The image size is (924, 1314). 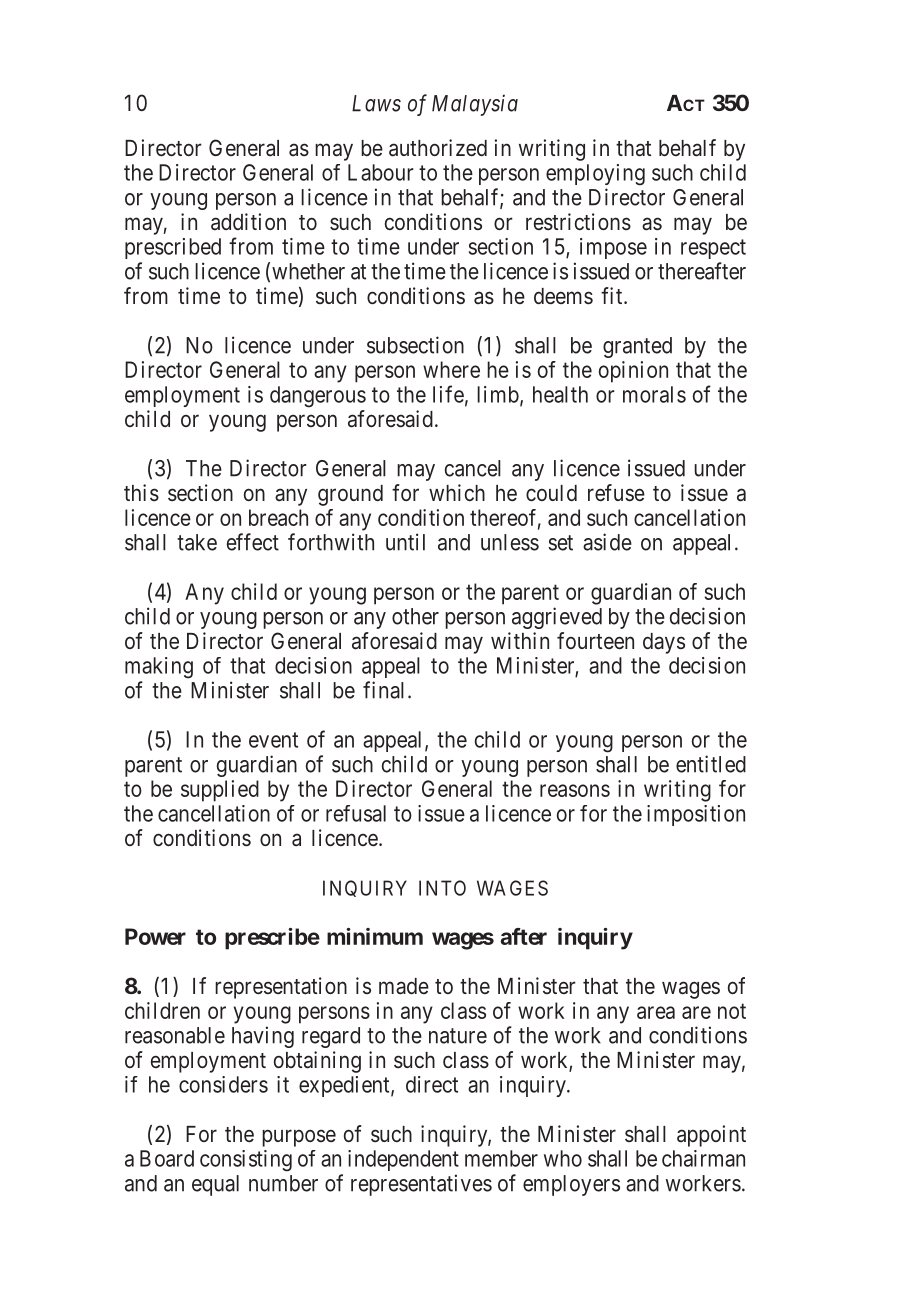 What do you see at coordinates (248, 222) in the image?
I see `addition` at bounding box center [248, 222].
